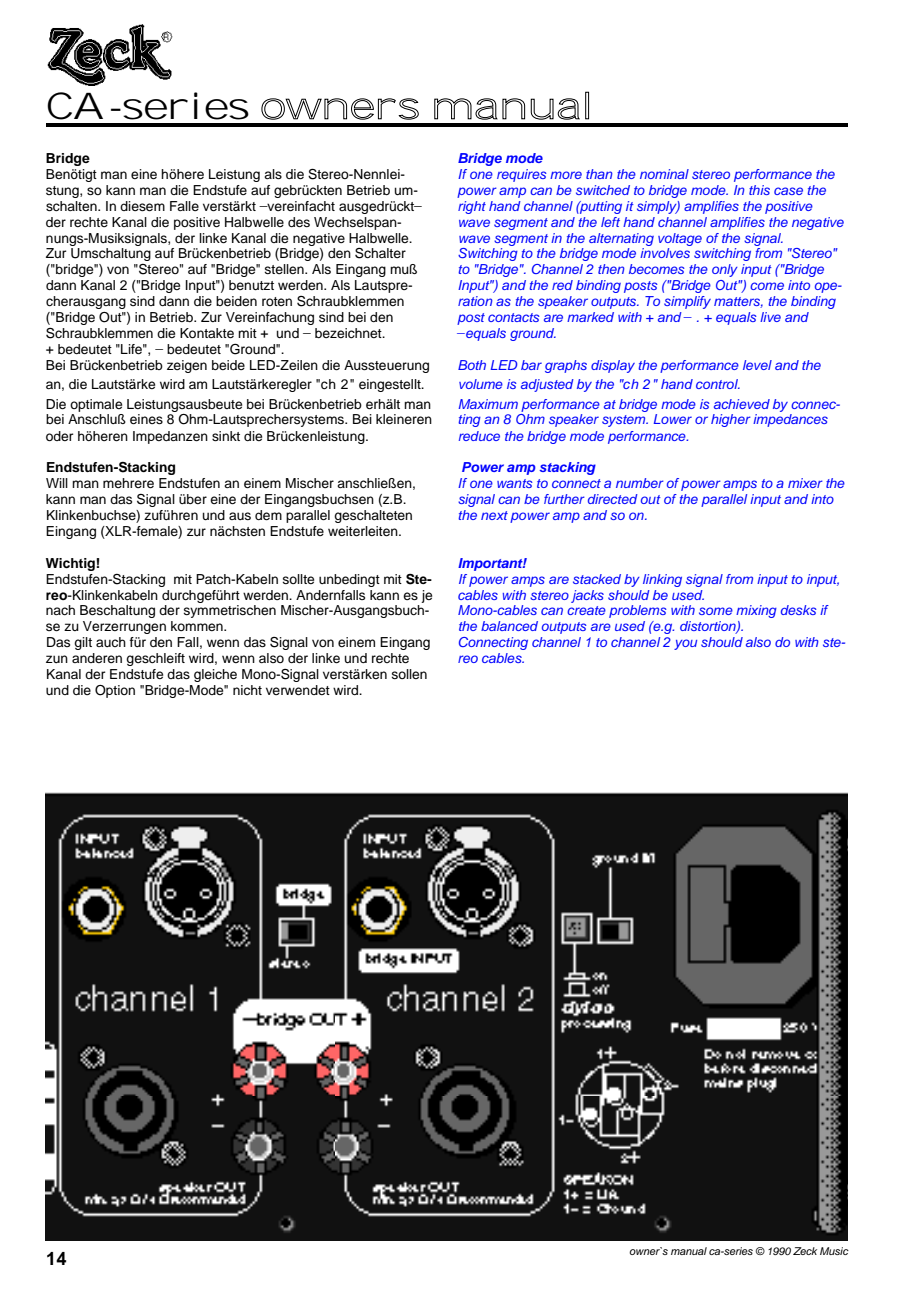 This screenshot has height=1304, width=924. Describe the element at coordinates (472, 207) in the screenshot. I see `right` at that location.
